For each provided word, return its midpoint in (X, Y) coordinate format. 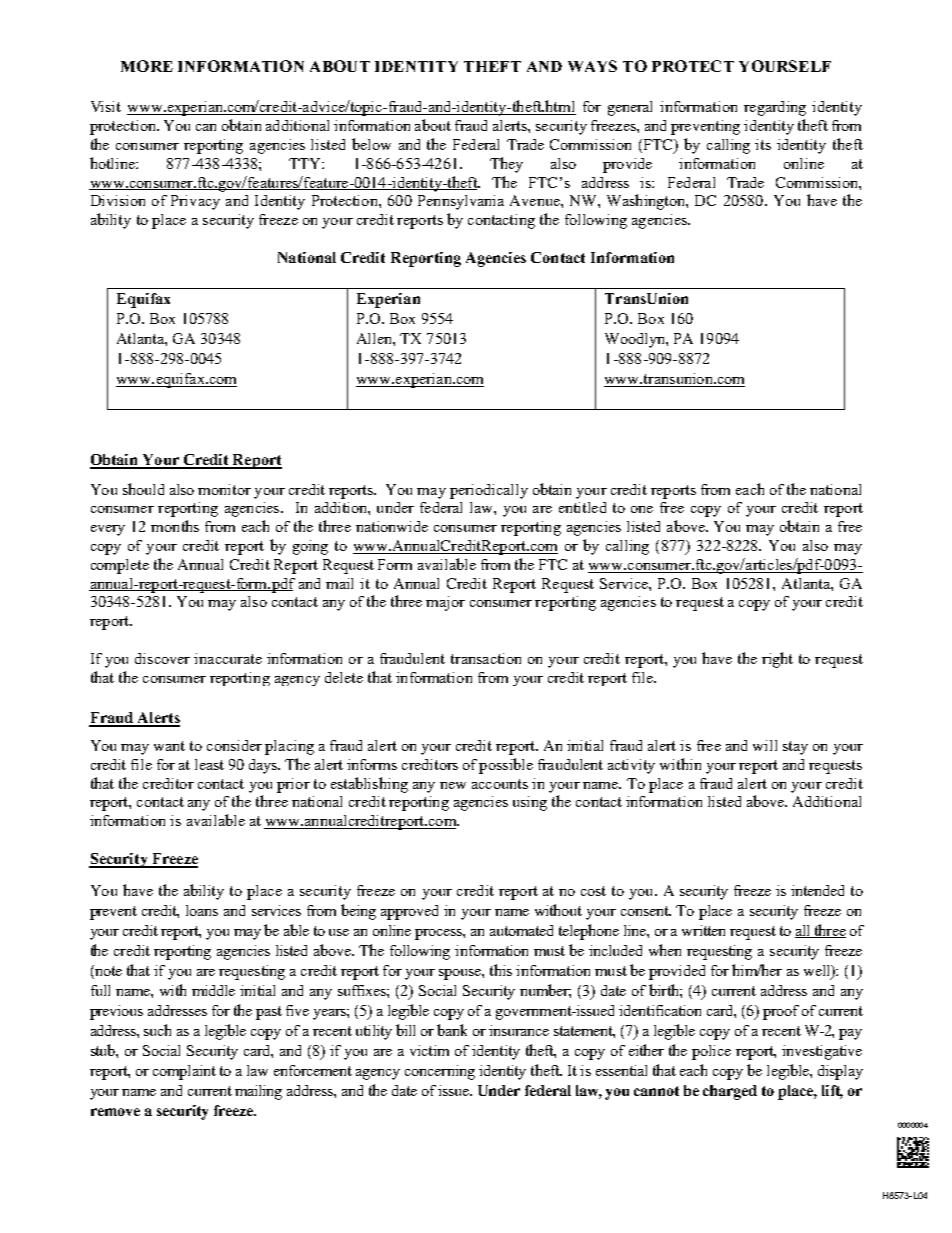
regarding (775, 108)
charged (730, 1092)
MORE (147, 66)
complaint (184, 1072)
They (506, 165)
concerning (440, 1072)
